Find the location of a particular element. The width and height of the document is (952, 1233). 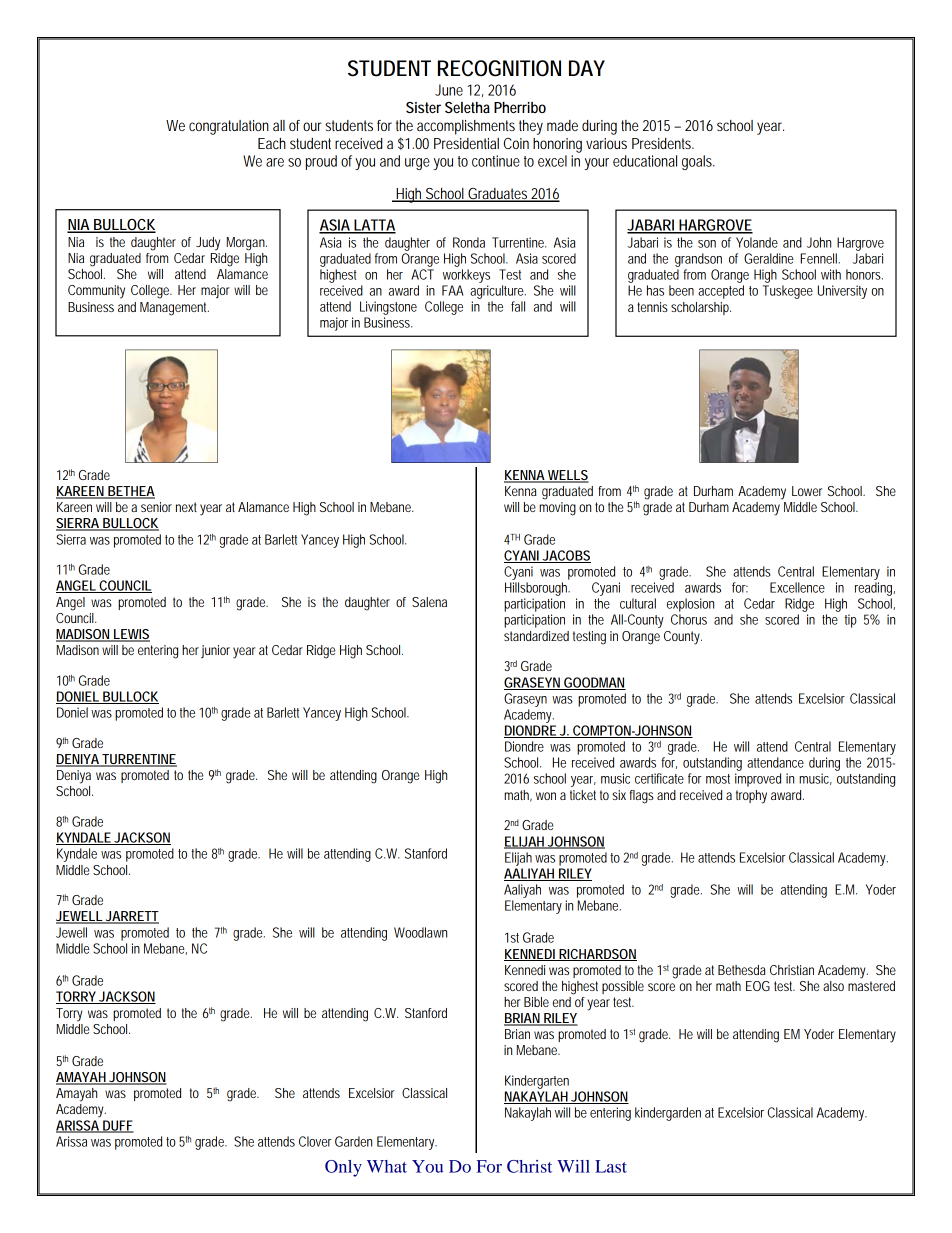

tip is located at coordinates (851, 621).
